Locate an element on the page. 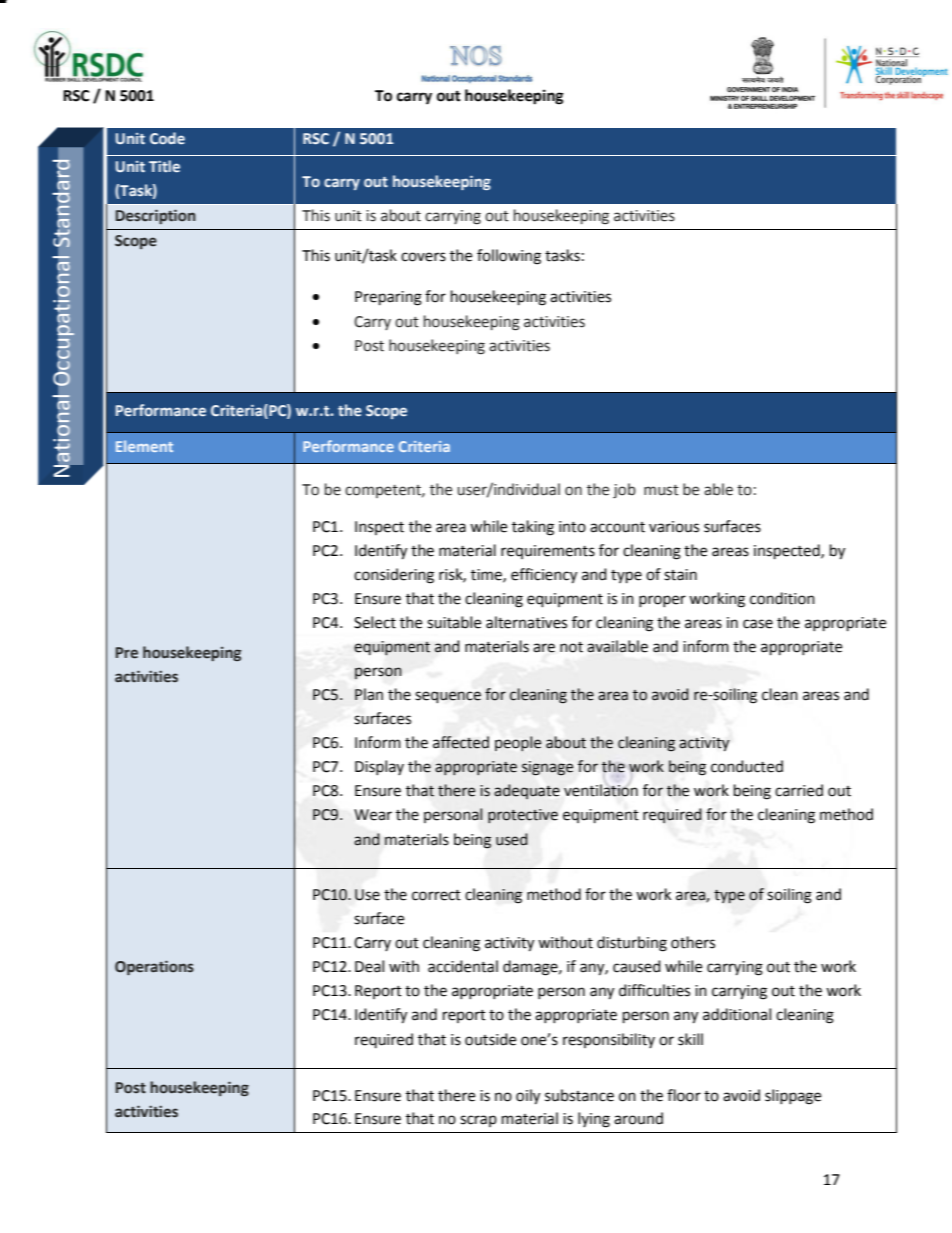  following is located at coordinates (509, 257).
